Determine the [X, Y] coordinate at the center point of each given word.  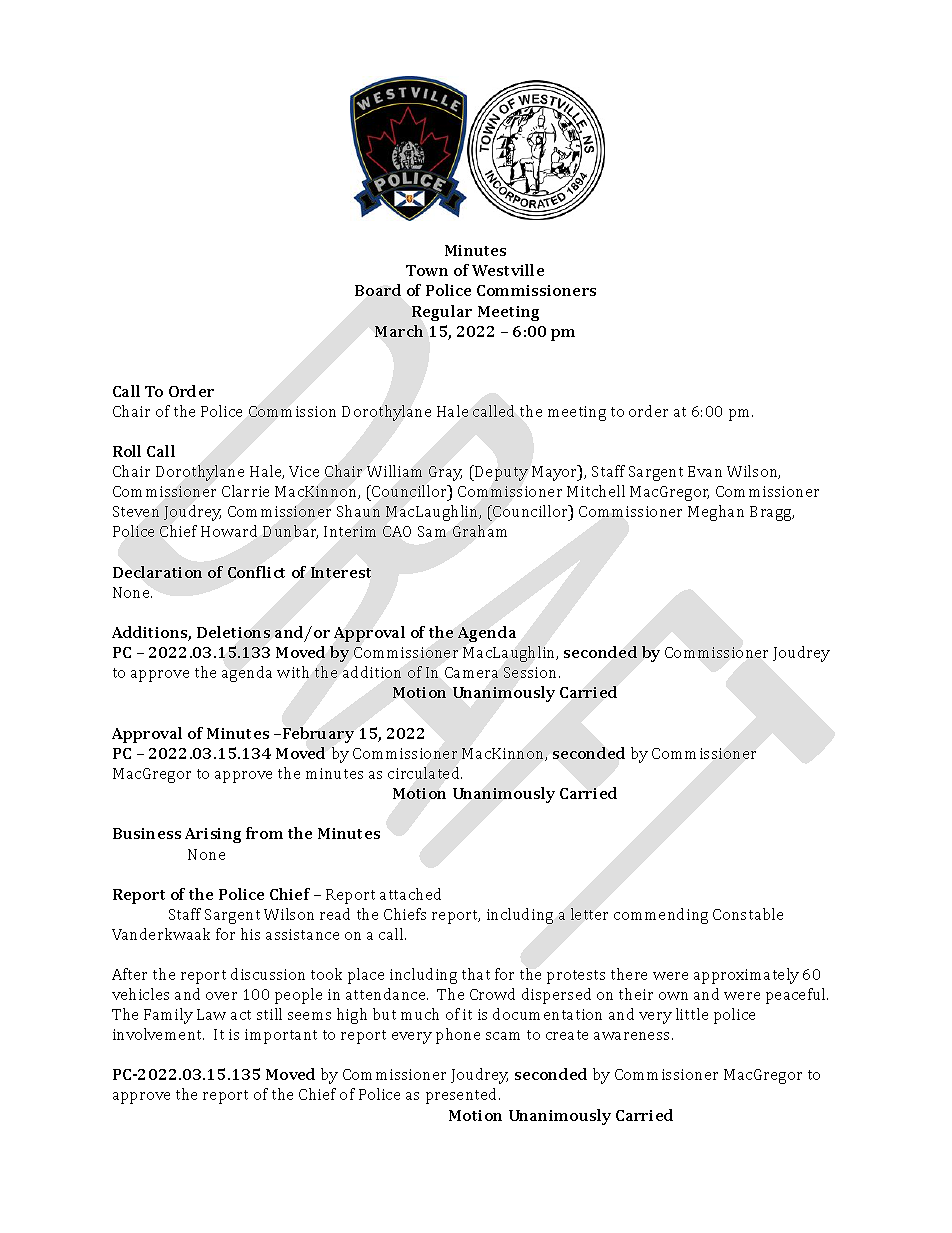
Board [378, 290]
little [692, 1014]
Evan [705, 471]
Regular [442, 313]
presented [463, 1096]
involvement [158, 1034]
